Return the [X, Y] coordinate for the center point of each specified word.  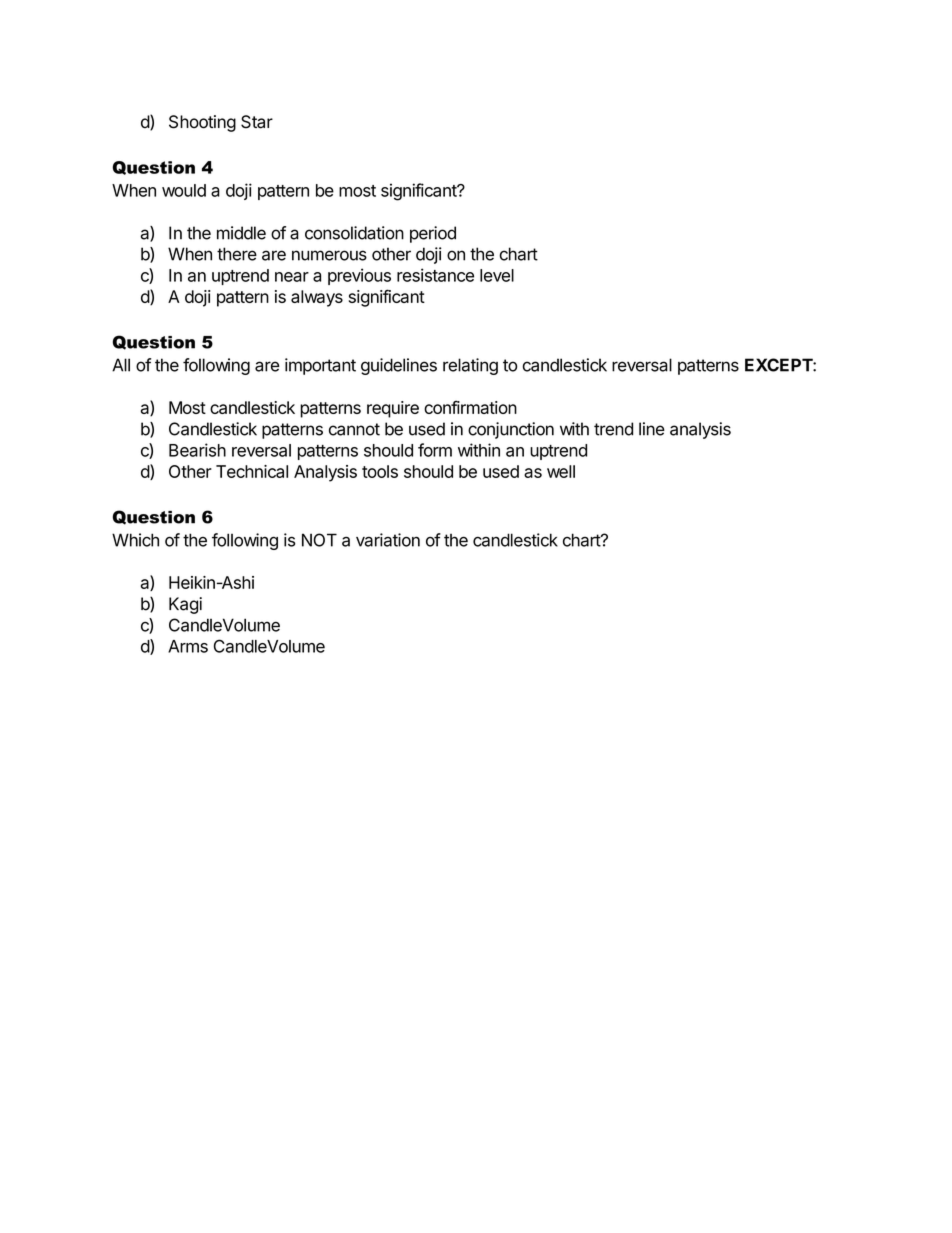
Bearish [197, 450]
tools [380, 471]
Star [257, 122]
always [317, 298]
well [561, 471]
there [237, 254]
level [497, 275]
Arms [188, 646]
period [433, 234]
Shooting [202, 123]
